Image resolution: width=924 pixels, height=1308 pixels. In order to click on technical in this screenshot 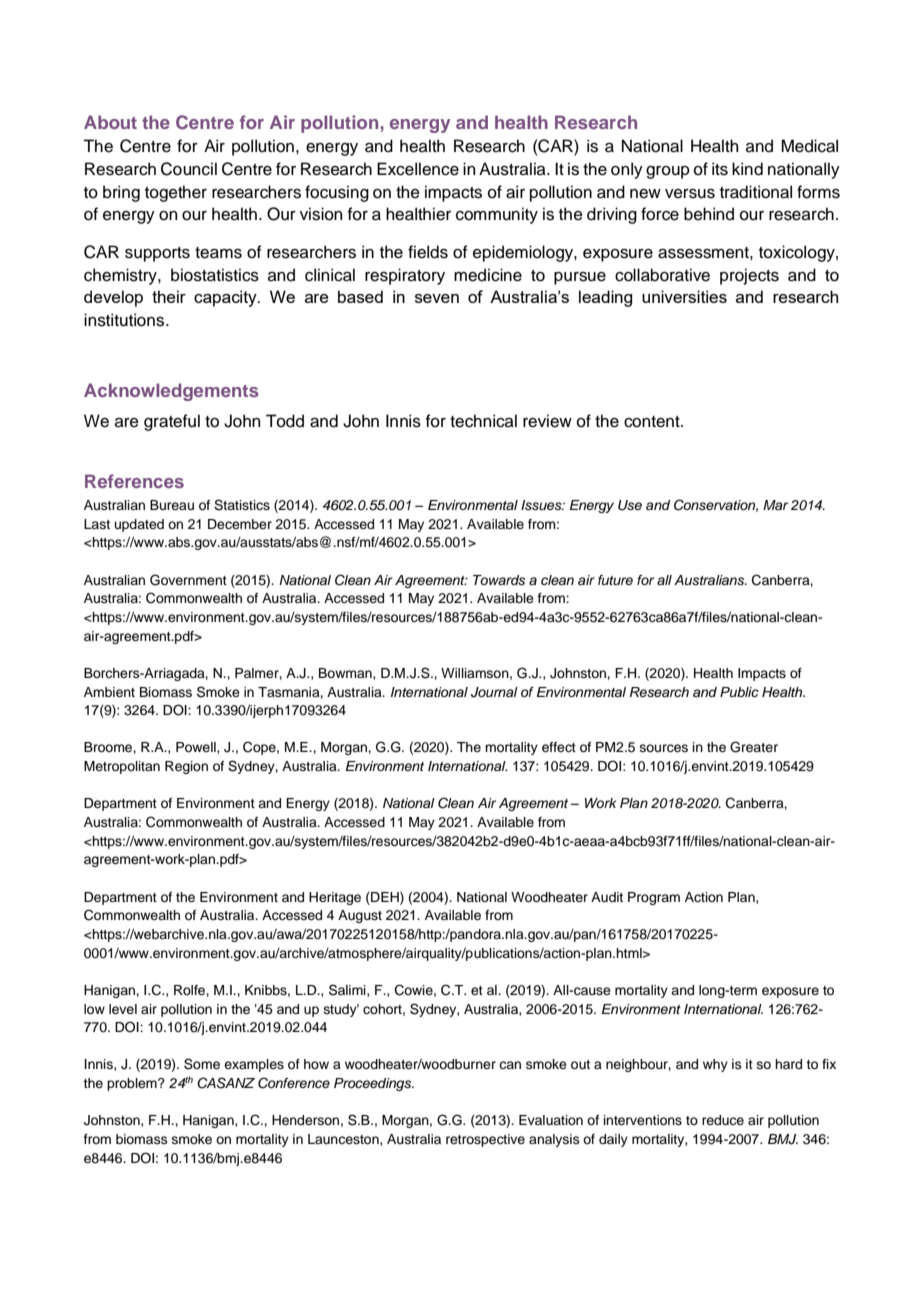, I will do `click(483, 421)`.
